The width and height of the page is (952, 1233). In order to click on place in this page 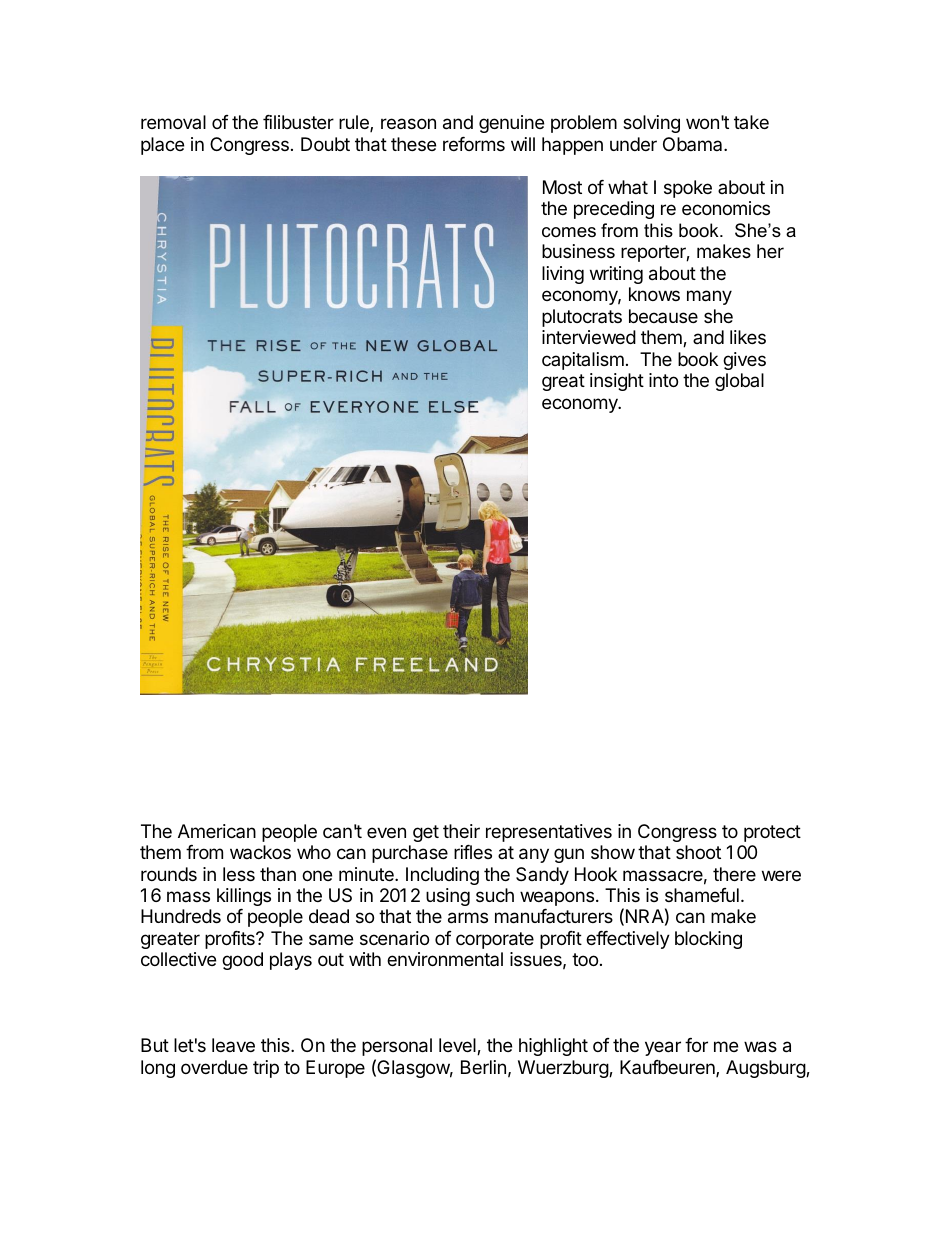, I will do `click(162, 146)`.
